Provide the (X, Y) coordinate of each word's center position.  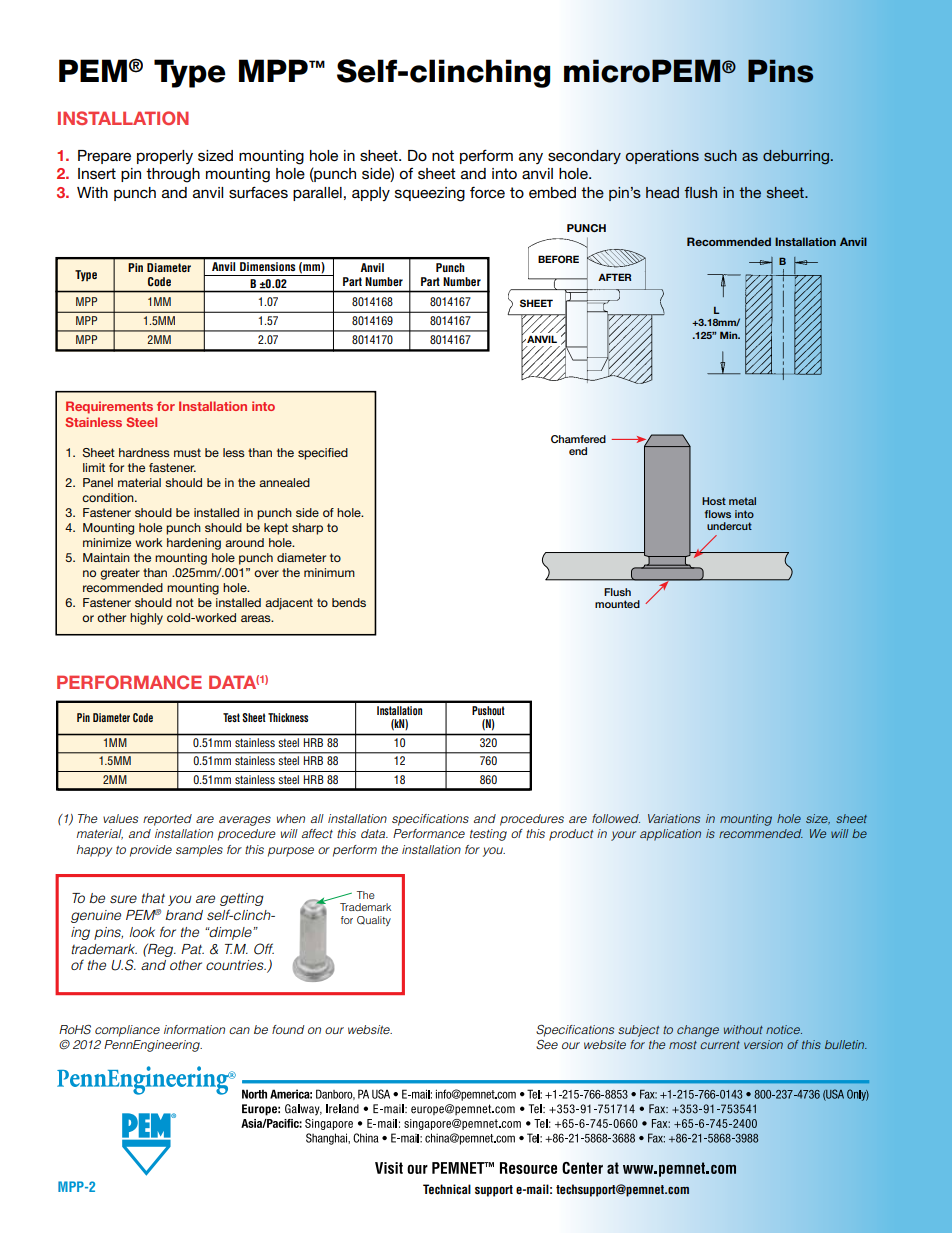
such (720, 155)
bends (349, 602)
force (487, 192)
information (194, 1029)
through (173, 175)
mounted (617, 604)
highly (146, 619)
